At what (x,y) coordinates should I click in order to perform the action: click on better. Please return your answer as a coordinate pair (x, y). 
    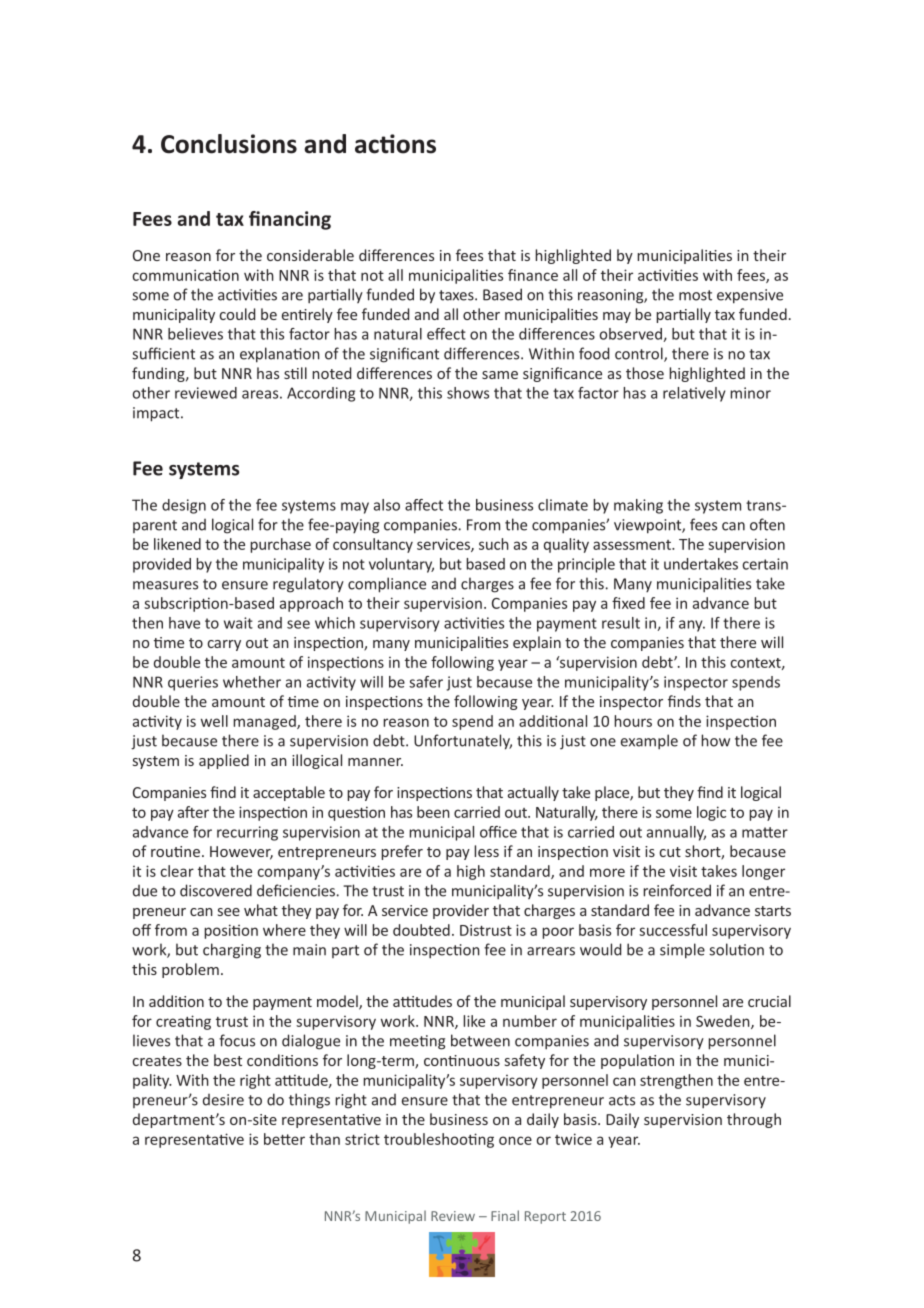
    Looking at the image, I should click on (284, 1139).
